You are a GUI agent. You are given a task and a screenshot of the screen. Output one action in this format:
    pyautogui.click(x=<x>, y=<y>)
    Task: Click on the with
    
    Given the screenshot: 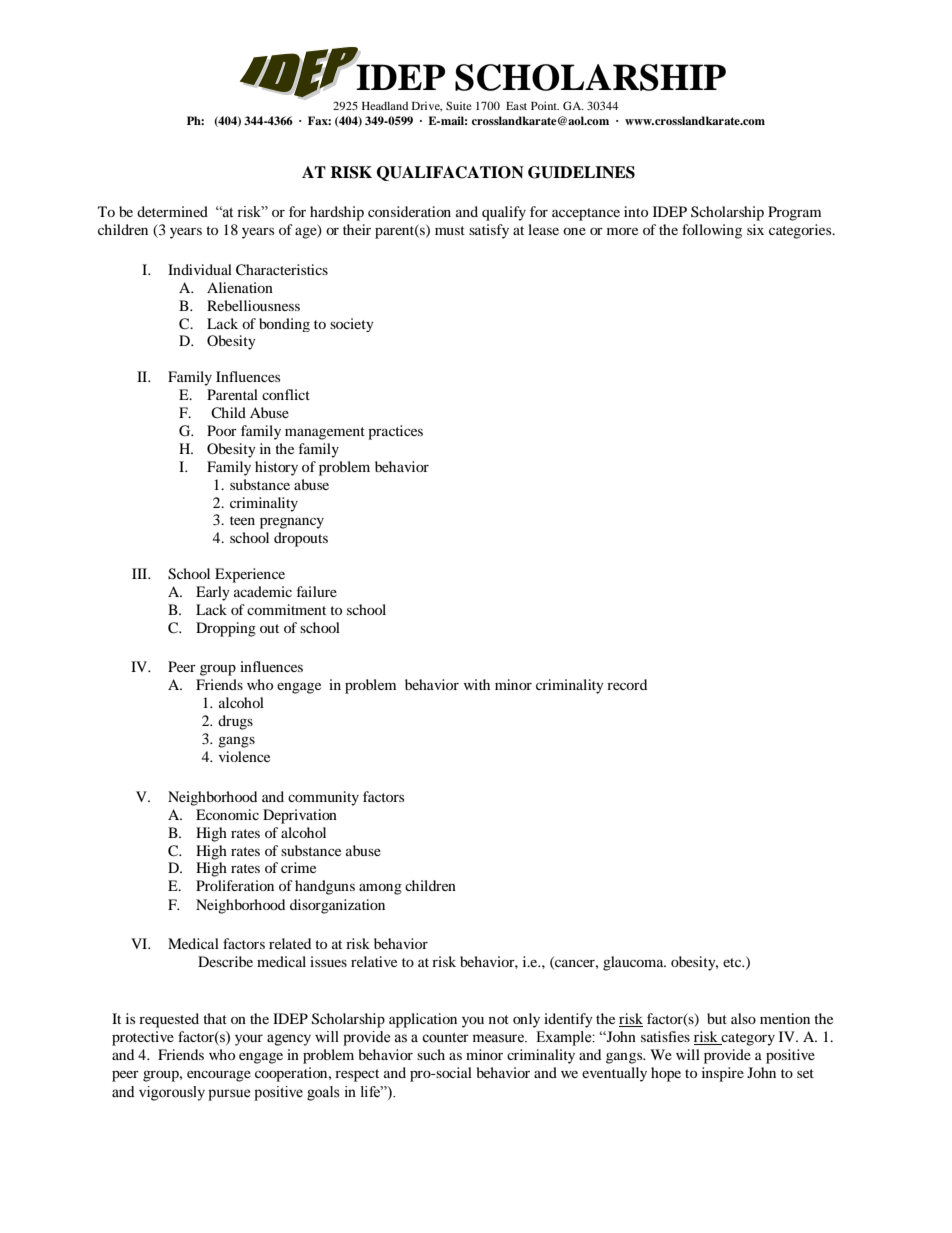 What is the action you would take?
    pyautogui.click(x=477, y=684)
